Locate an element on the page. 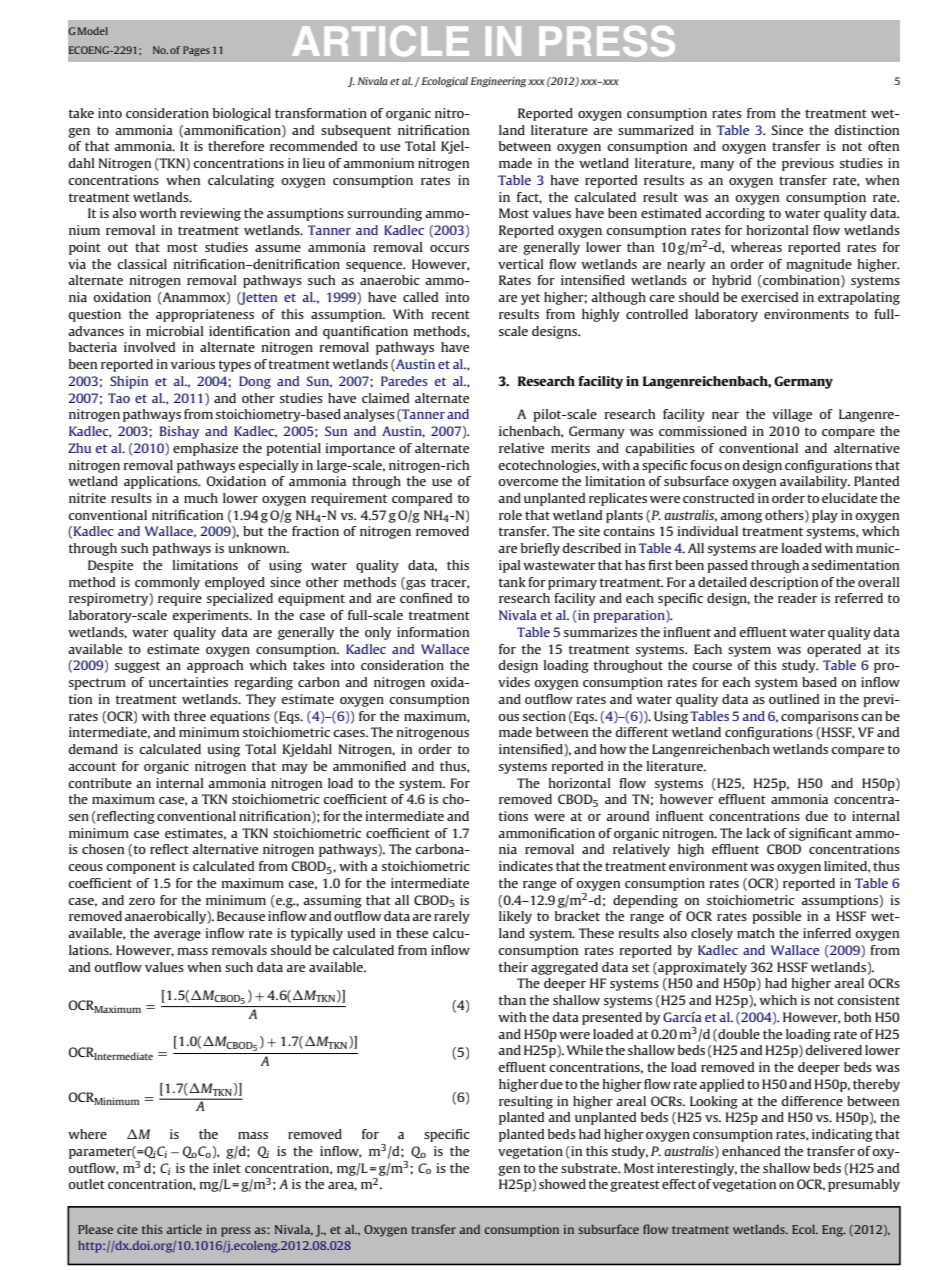 The height and width of the image is (1270, 952). Engineering is located at coordinates (499, 82).
